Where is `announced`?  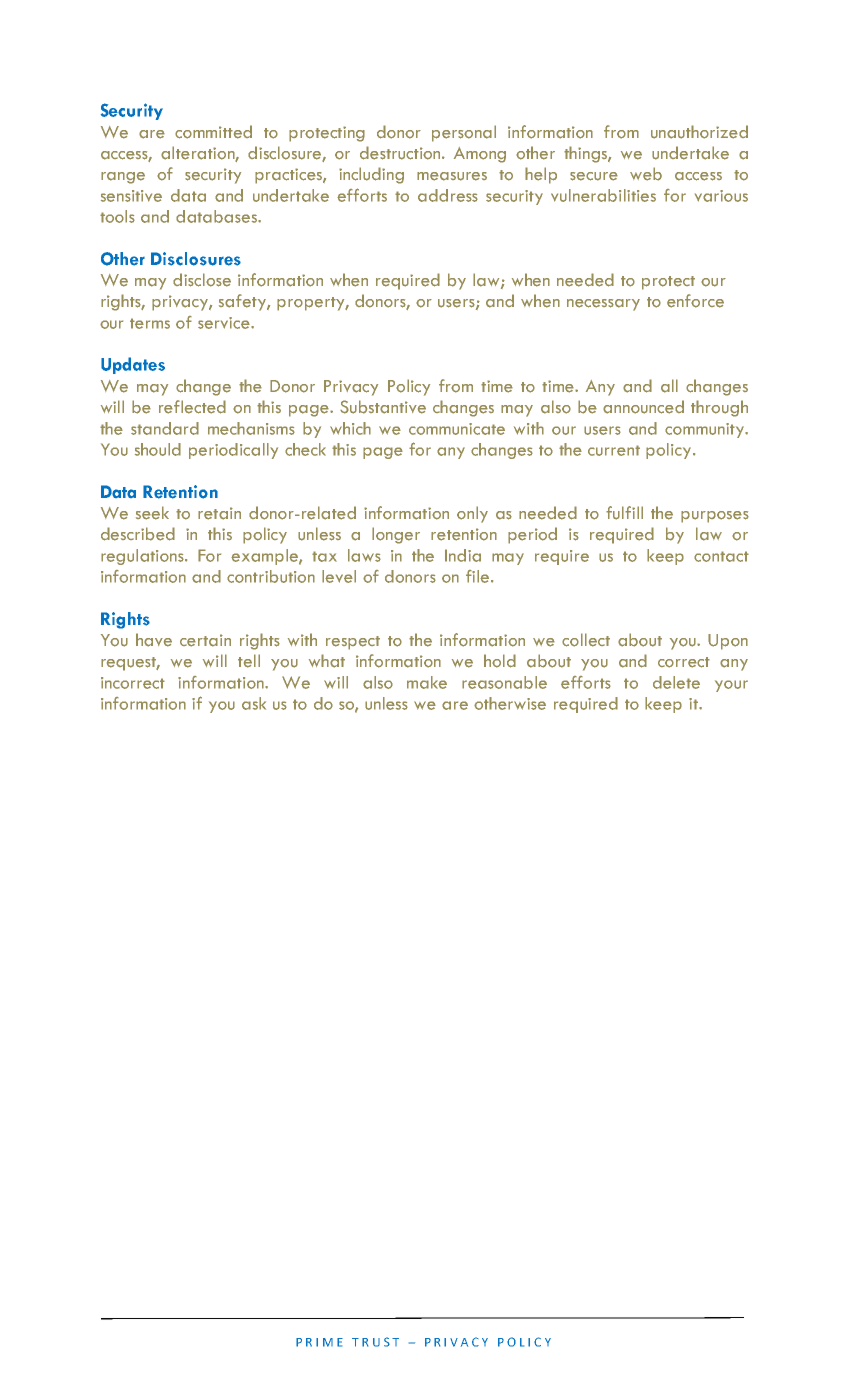 announced is located at coordinates (643, 407).
